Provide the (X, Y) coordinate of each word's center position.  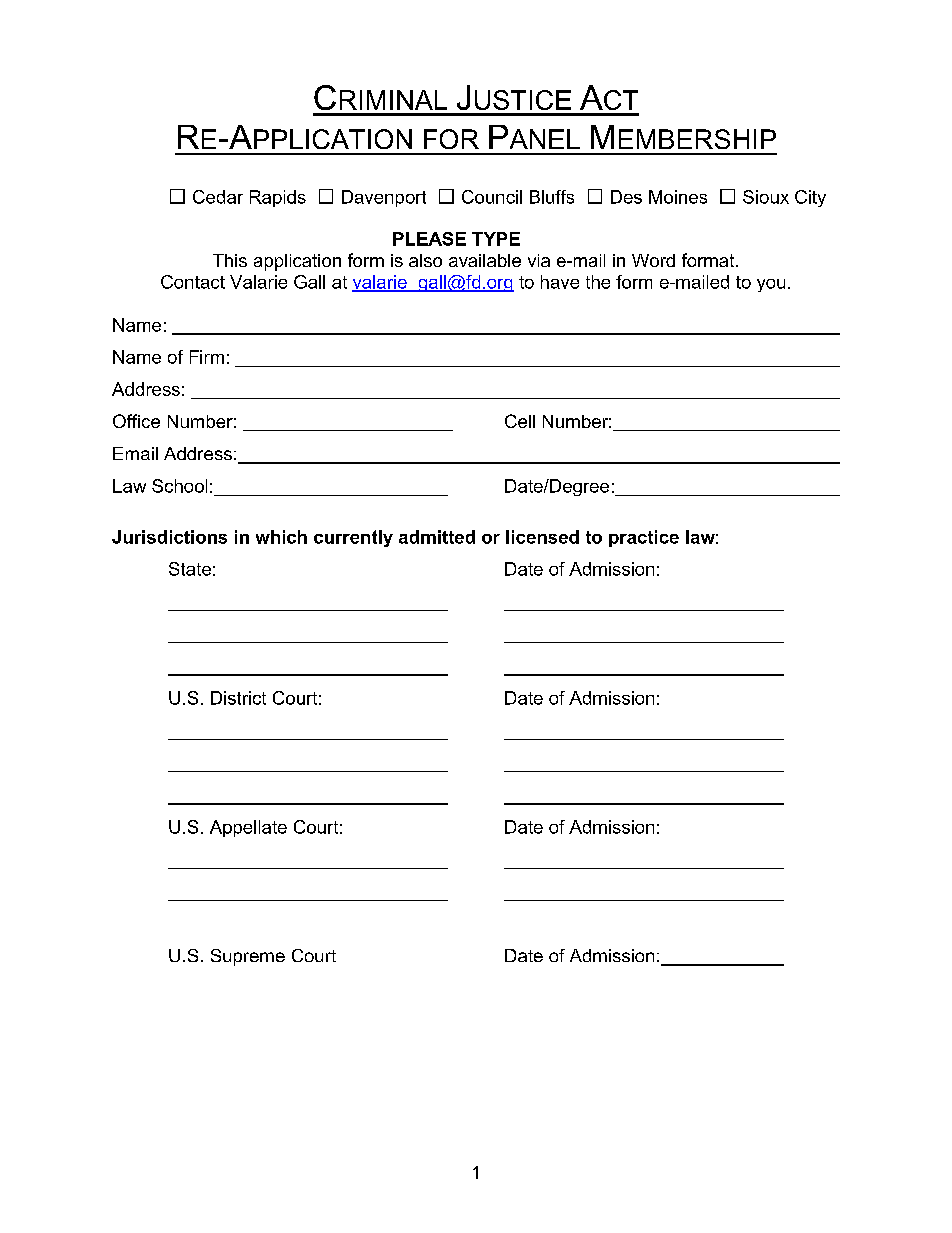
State (190, 569)
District (238, 698)
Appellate (248, 828)
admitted (437, 537)
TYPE (496, 239)
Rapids (278, 198)
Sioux (766, 197)
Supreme (248, 957)
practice (644, 538)
